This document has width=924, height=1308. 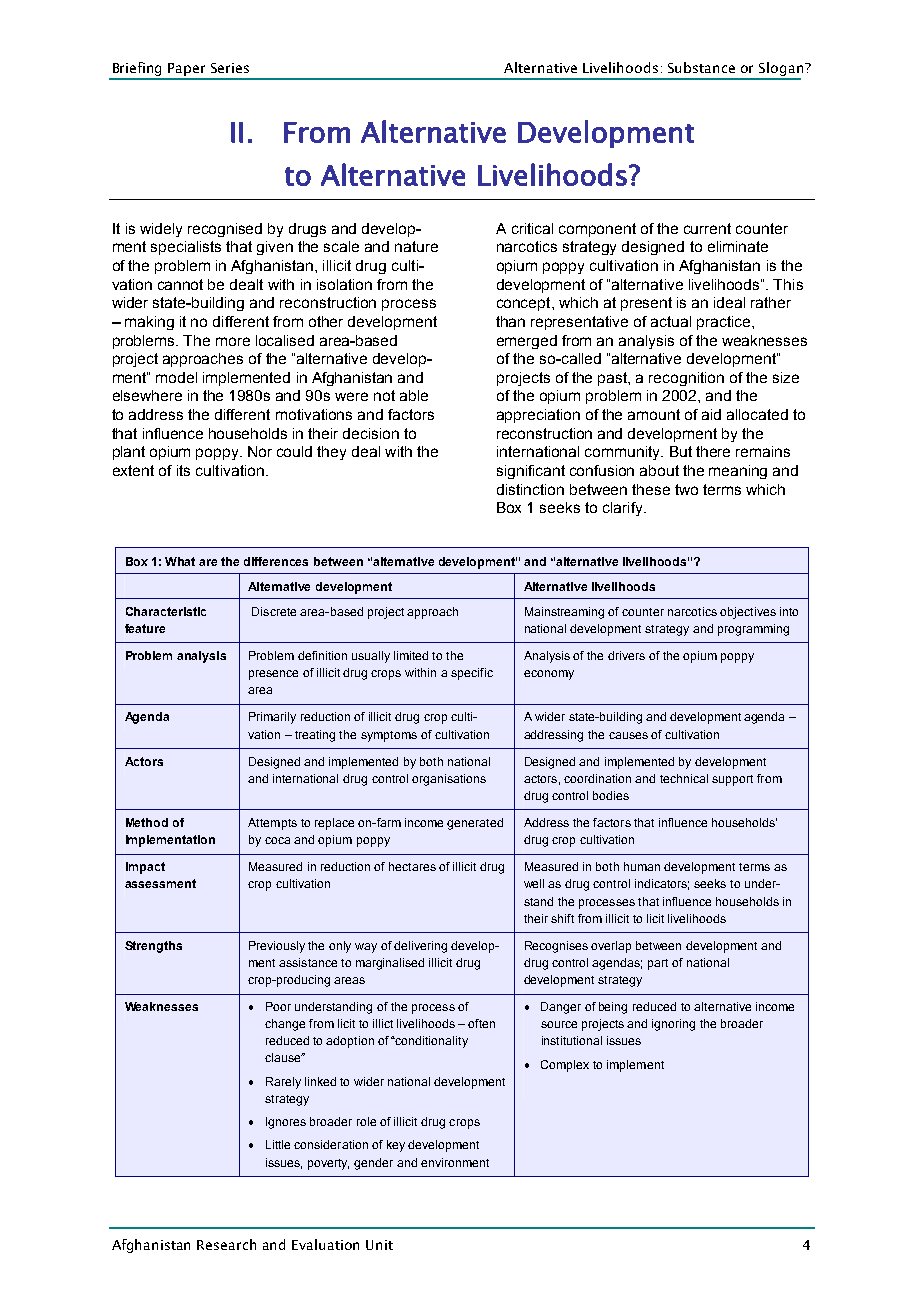 I want to click on programming, so click(x=753, y=630).
